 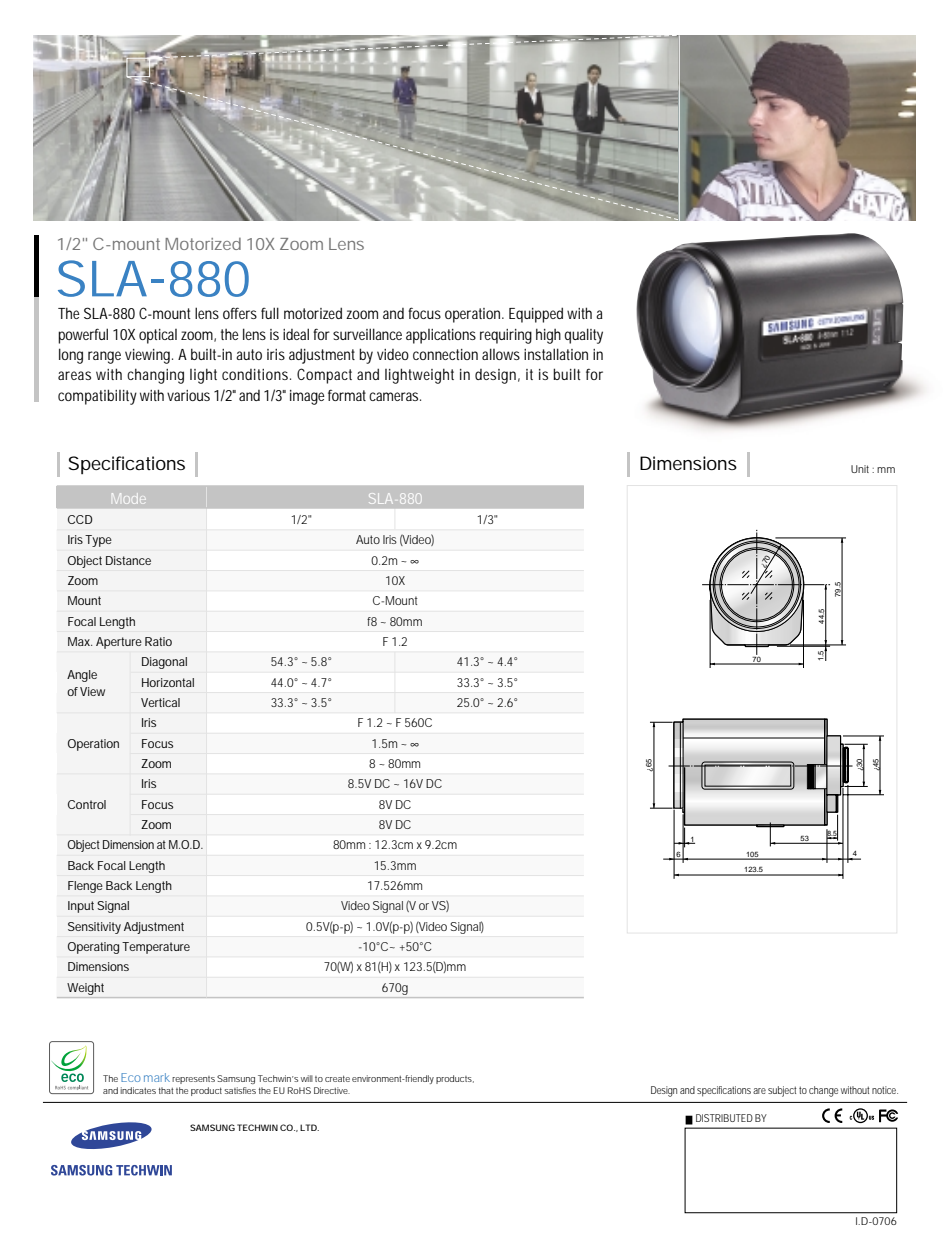 What do you see at coordinates (506, 336) in the screenshot?
I see `requiring` at bounding box center [506, 336].
